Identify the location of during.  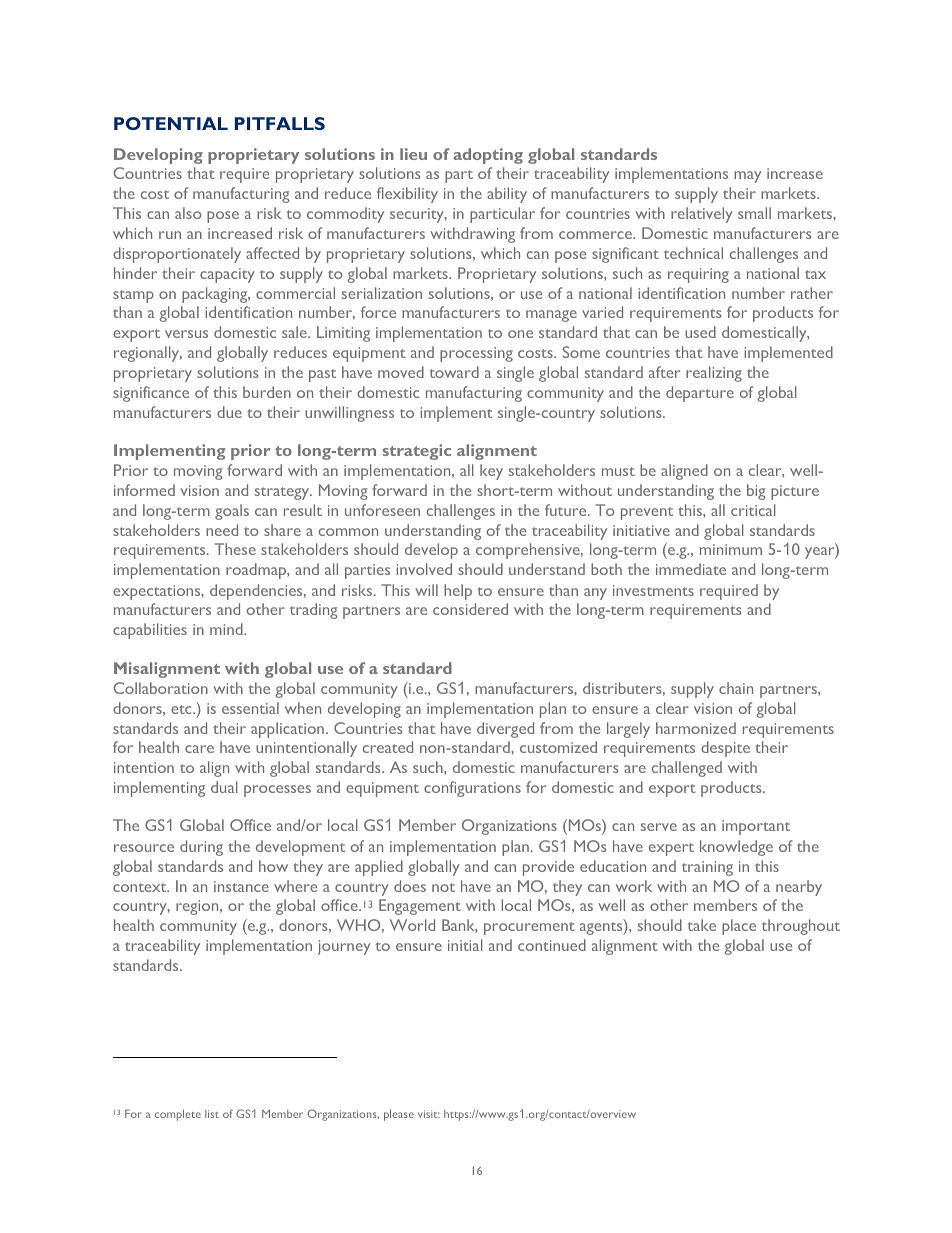
(201, 848).
